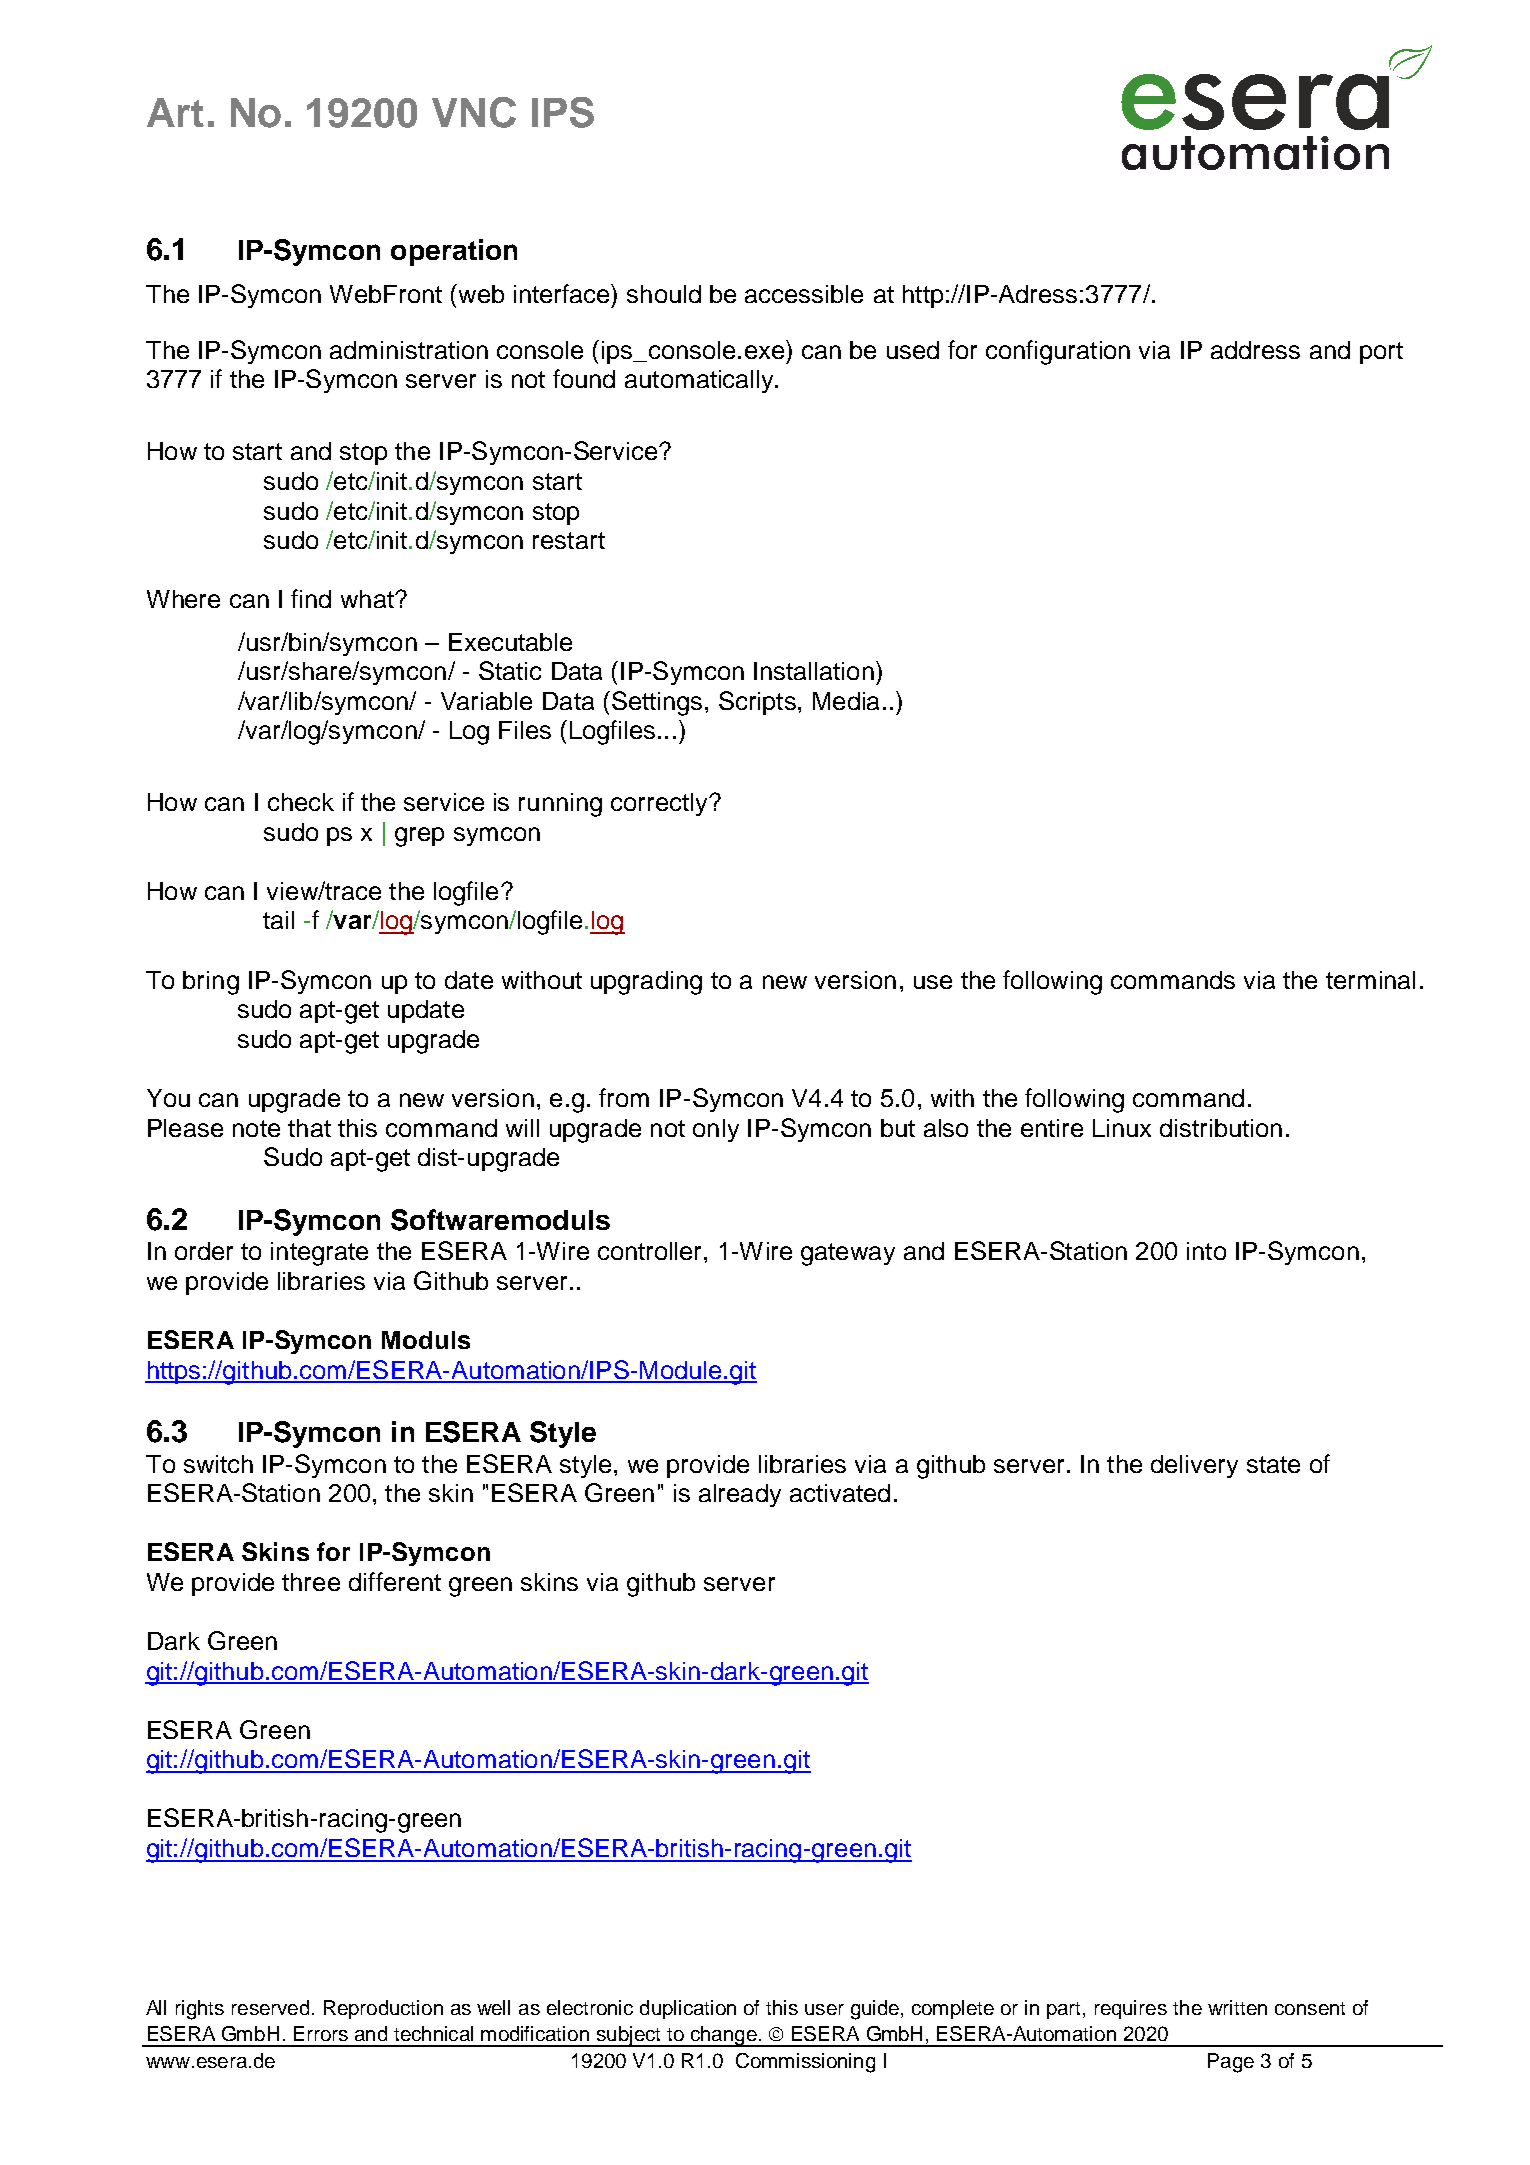  What do you see at coordinates (1255, 350) in the screenshot?
I see `address` at bounding box center [1255, 350].
